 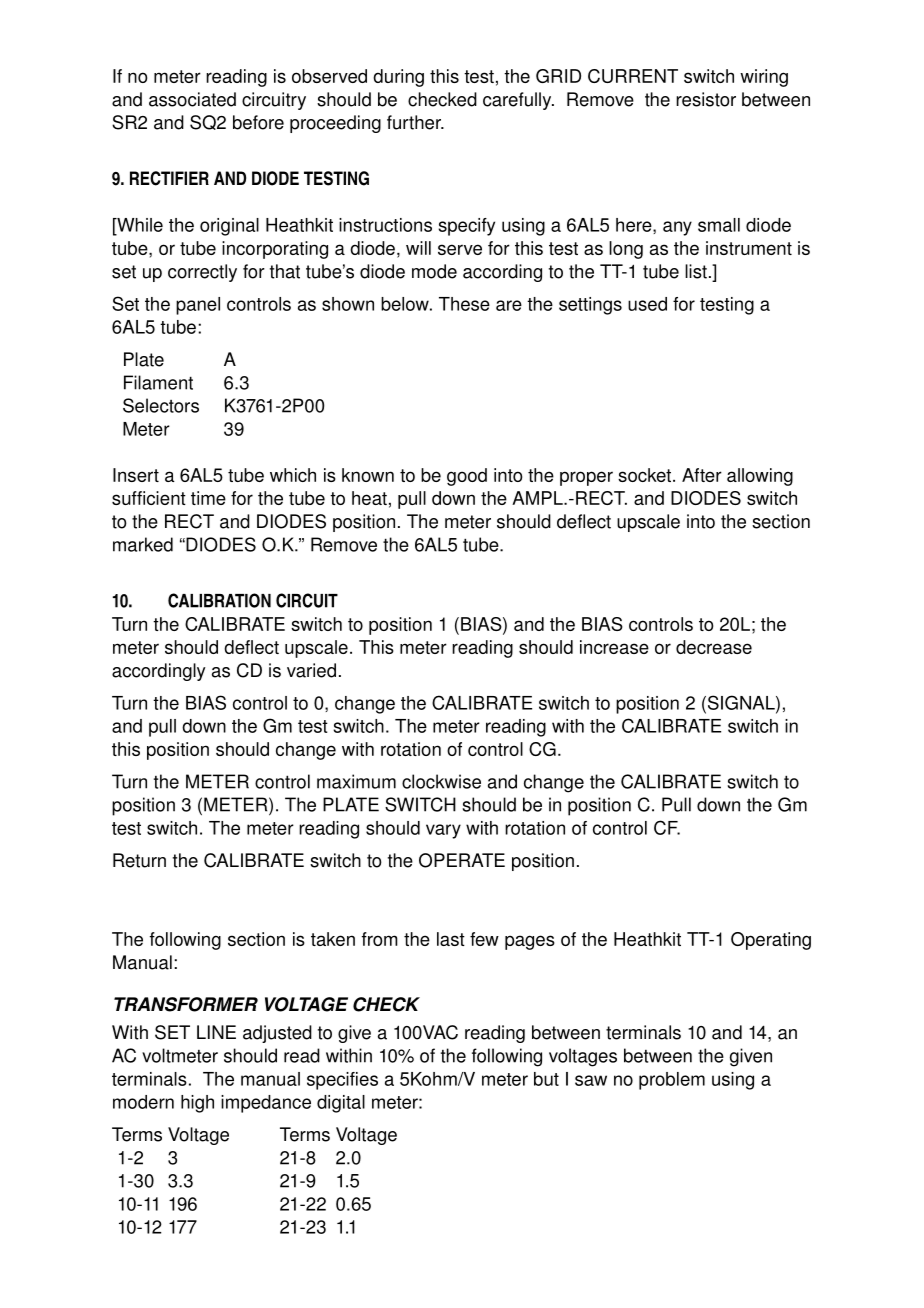 What do you see at coordinates (467, 477) in the screenshot?
I see `good` at bounding box center [467, 477].
